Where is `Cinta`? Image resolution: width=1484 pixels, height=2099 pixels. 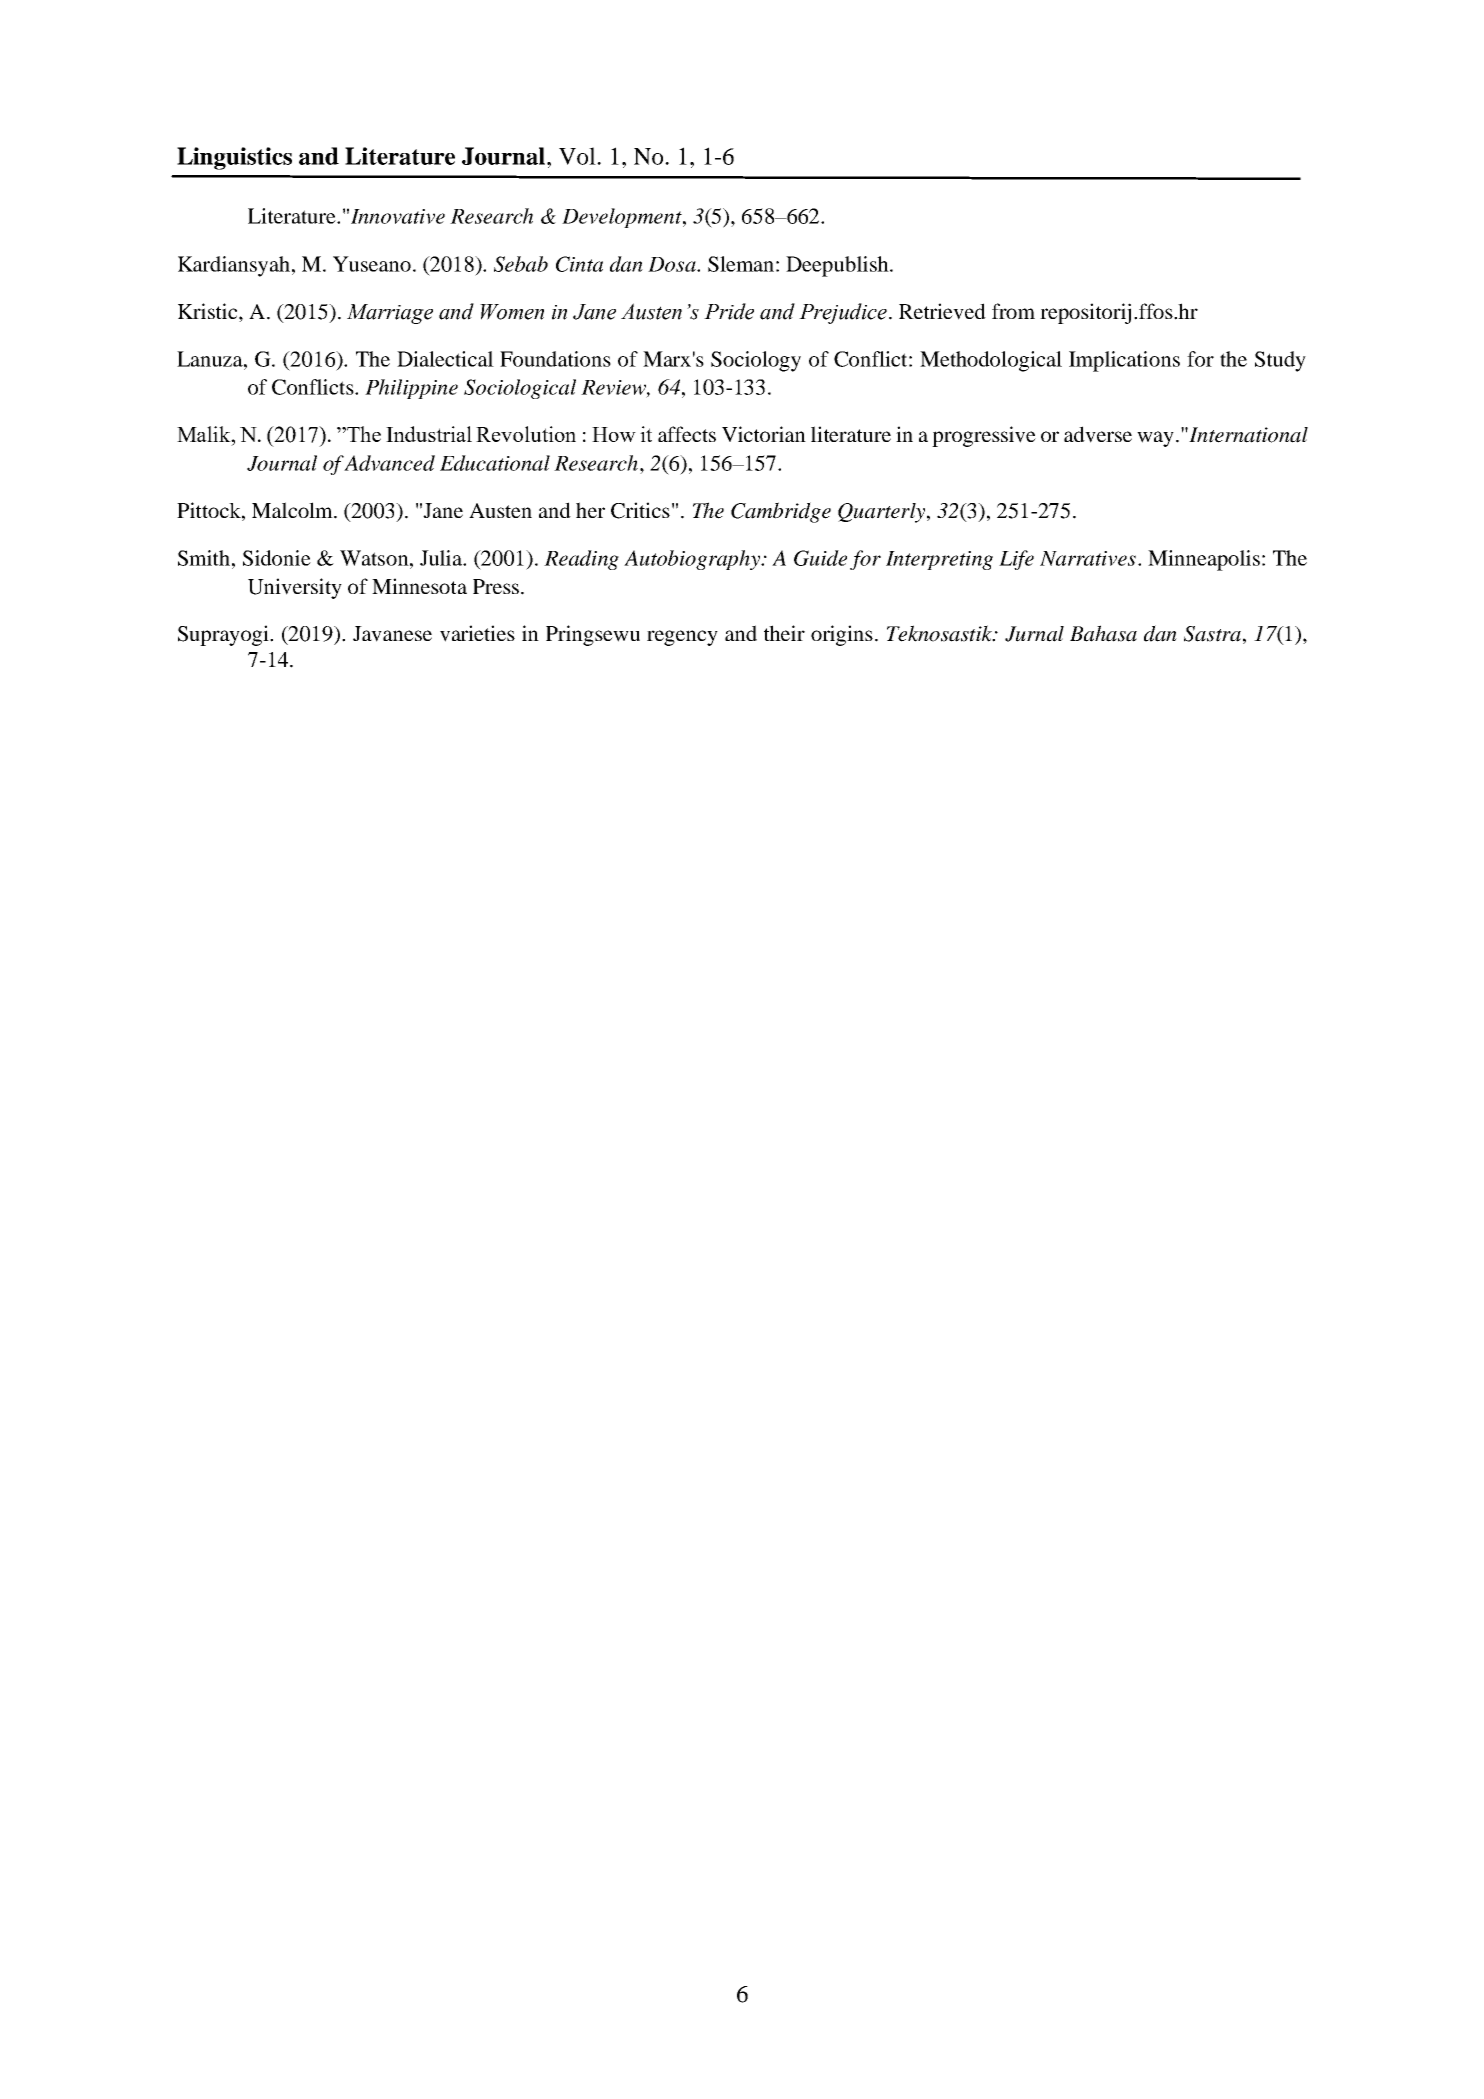 Cinta is located at coordinates (579, 264).
